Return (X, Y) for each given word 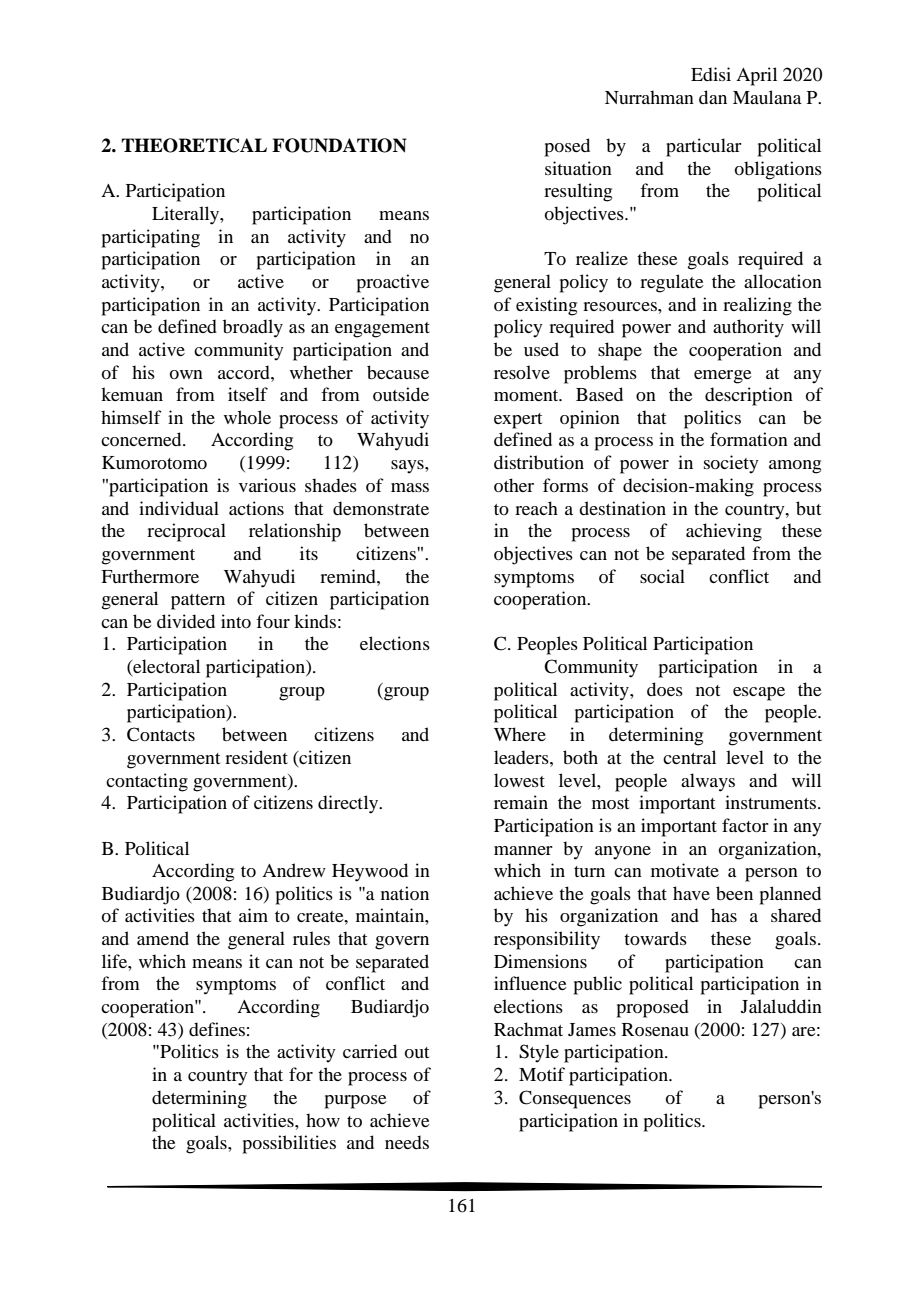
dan (713, 97)
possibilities (289, 1144)
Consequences (575, 1099)
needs (407, 1142)
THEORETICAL (194, 145)
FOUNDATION (339, 145)
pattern (198, 602)
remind (349, 576)
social (662, 576)
